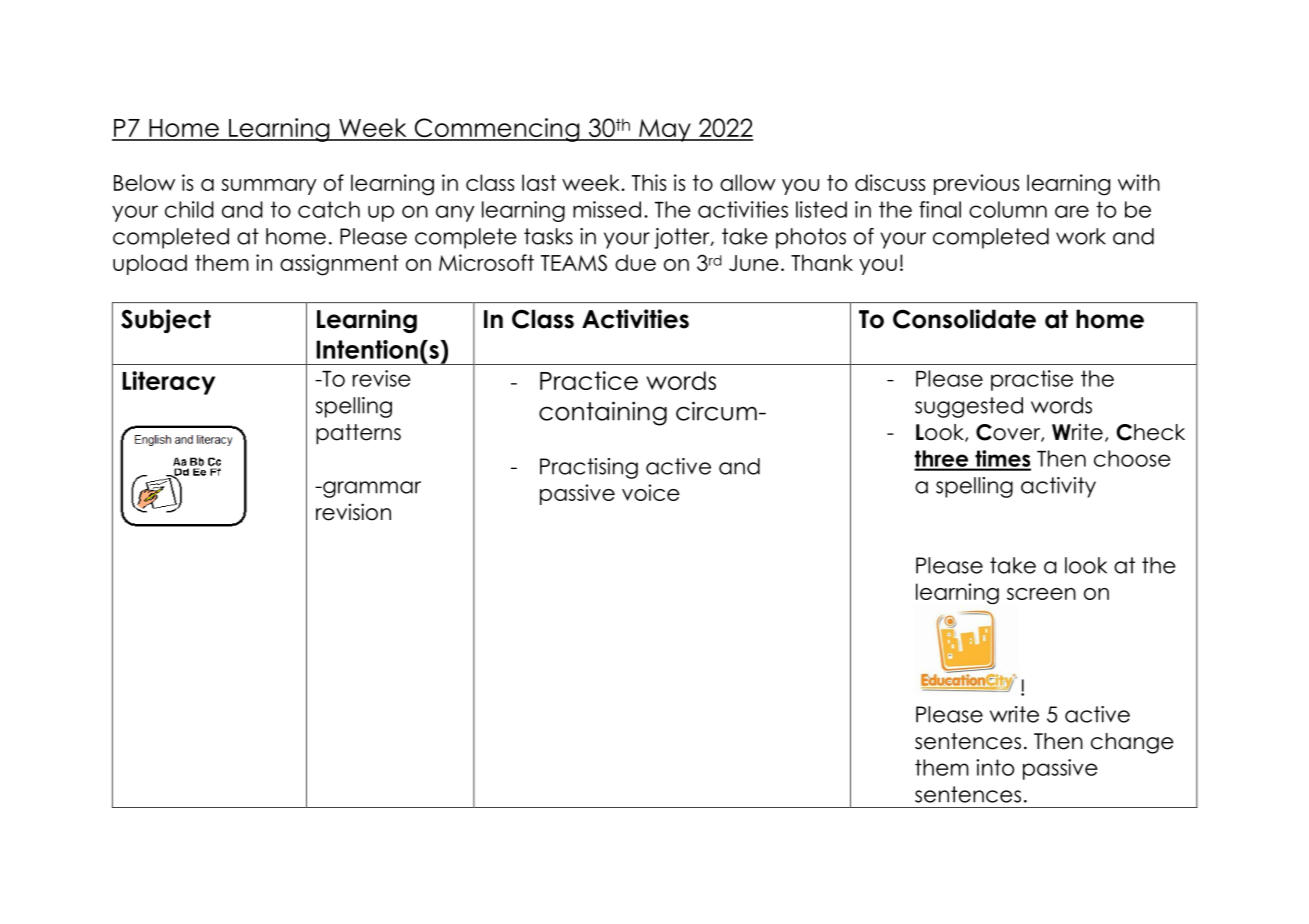 The height and width of the screenshot is (924, 1309). Describe the element at coordinates (269, 187) in the screenshot. I see `summary` at that location.
